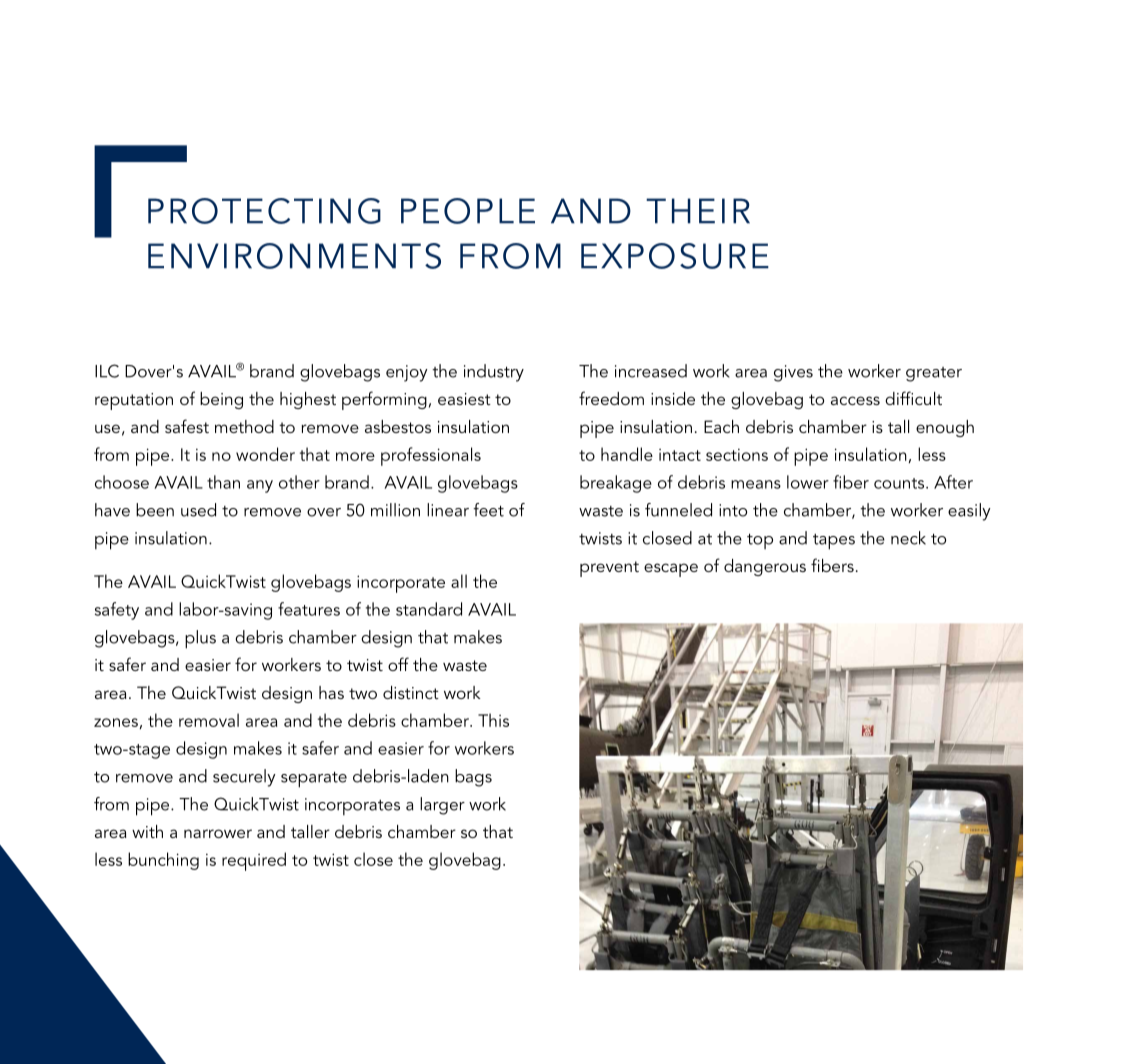 The width and height of the document is (1143, 1064). I want to click on tapes, so click(834, 542).
